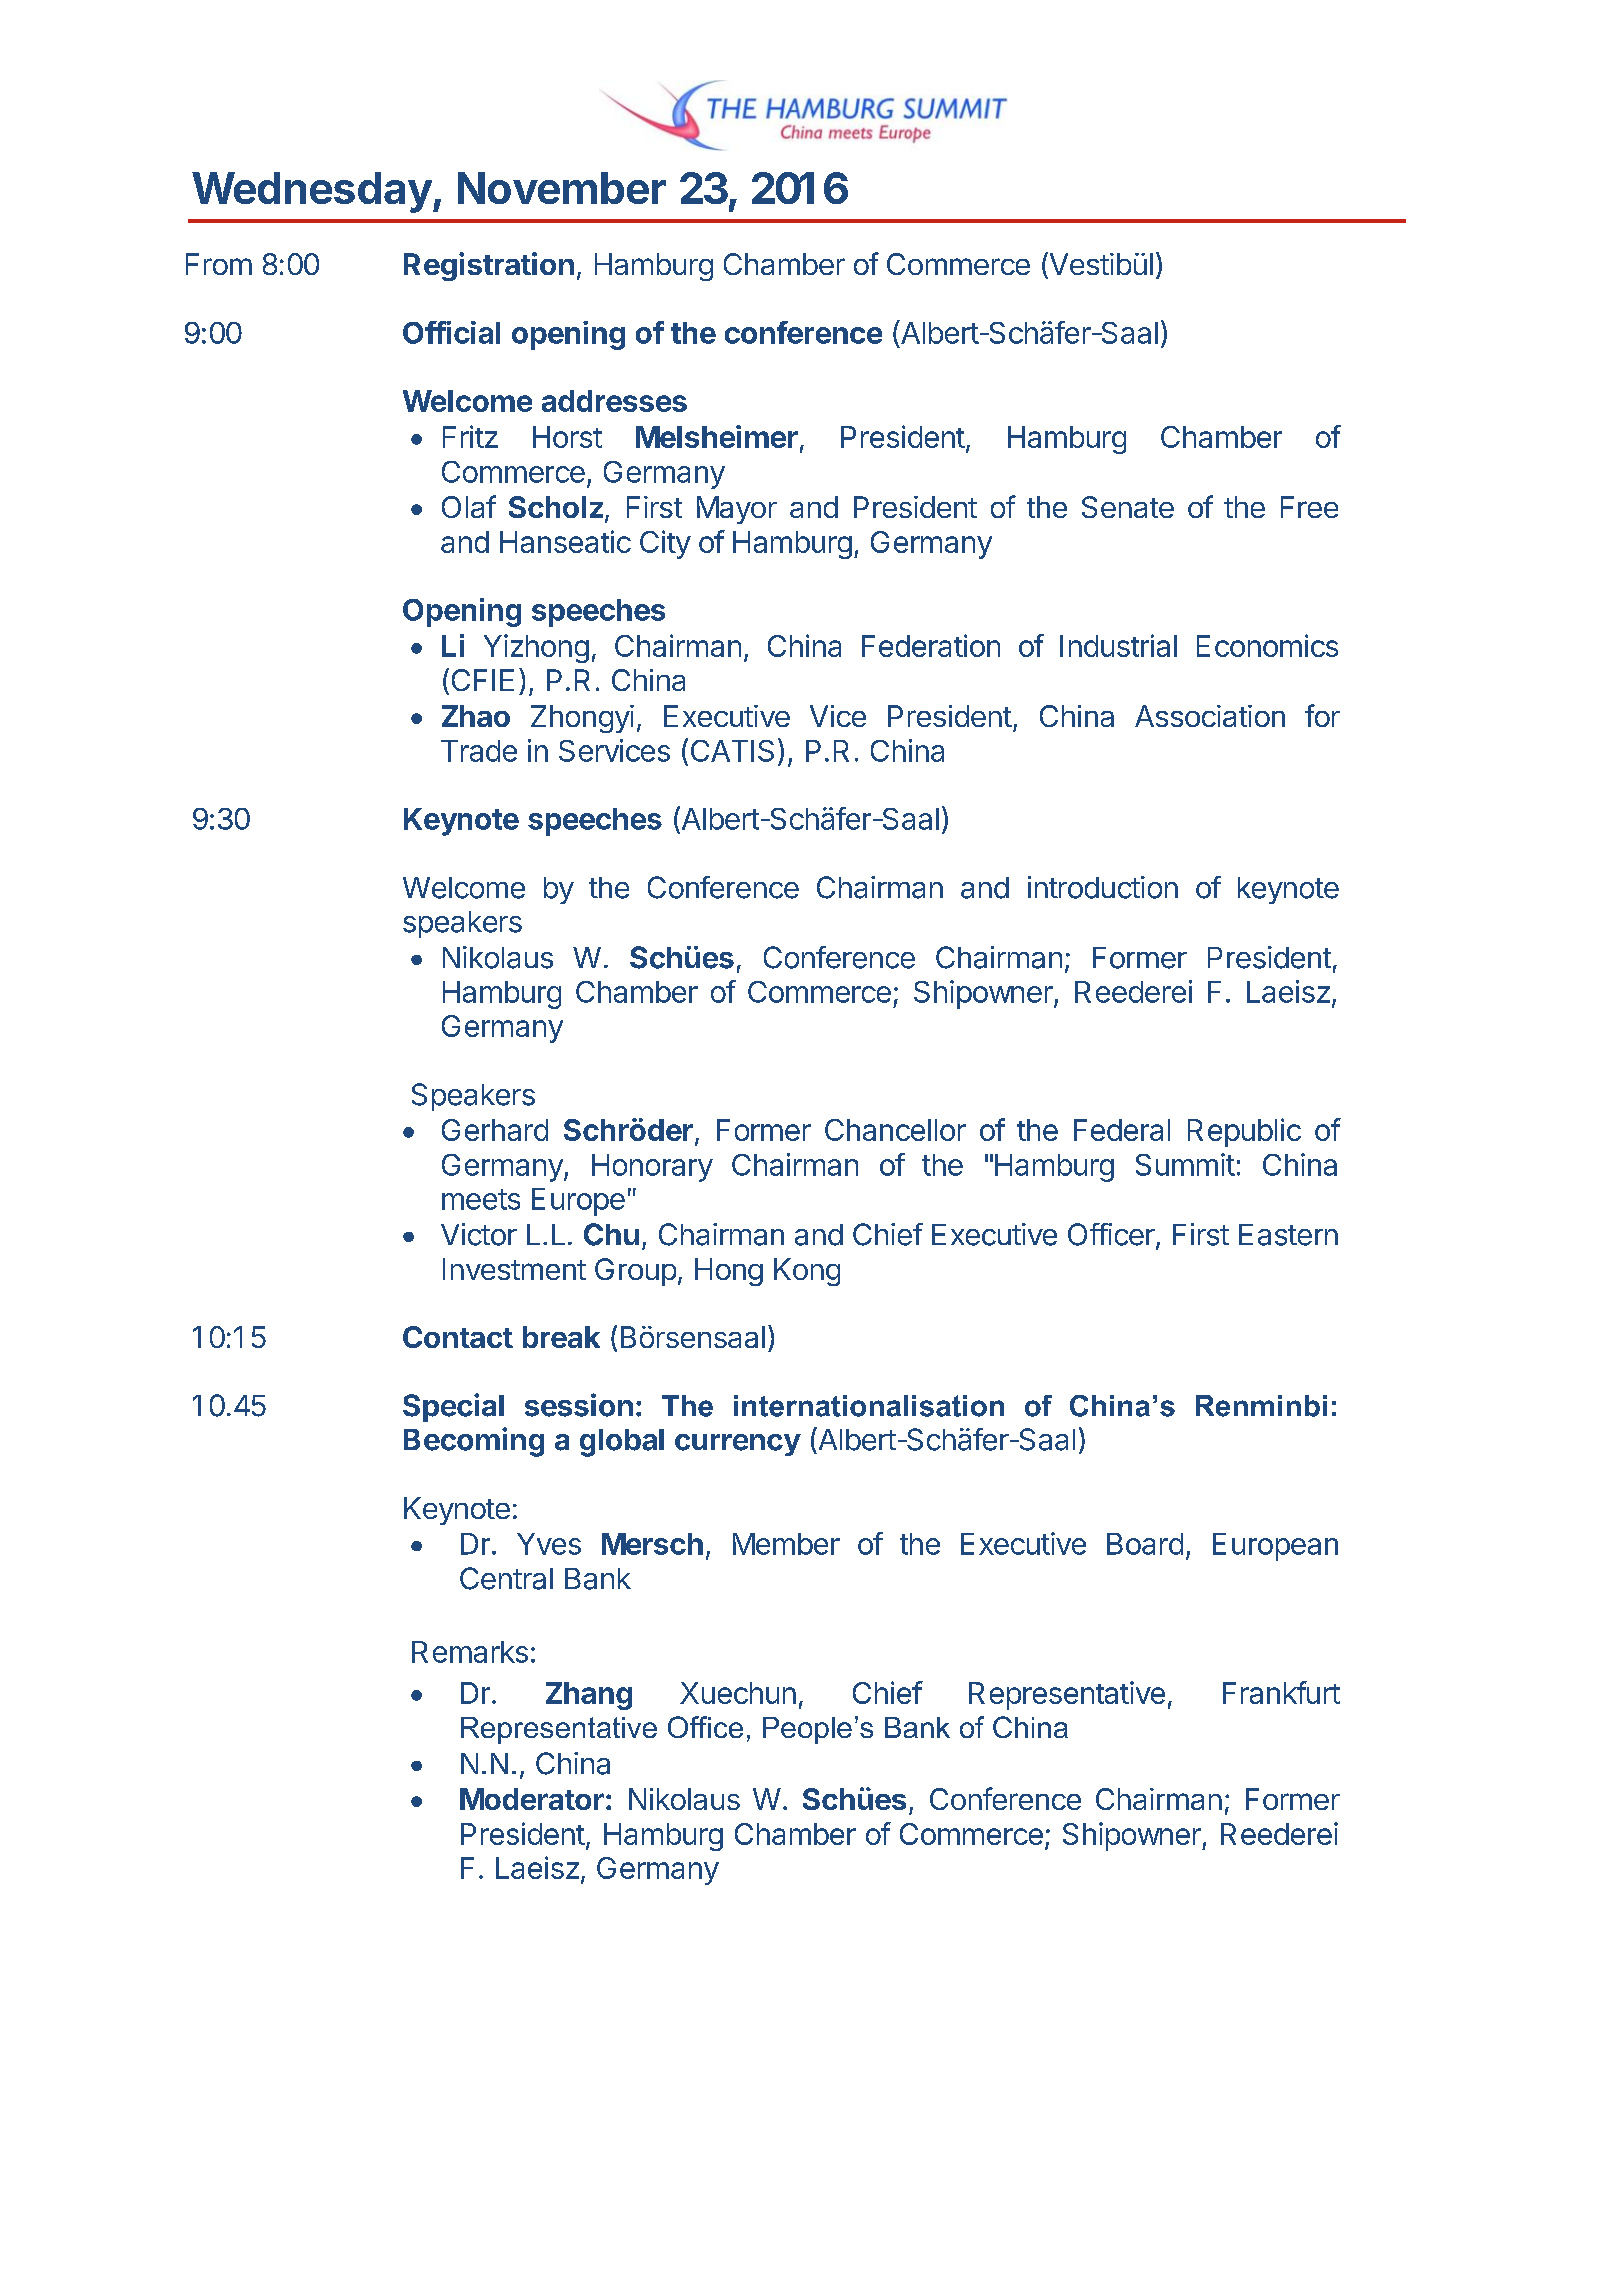 The image size is (1607, 2273). Describe the element at coordinates (589, 1696) in the document. I see `Zhang` at that location.
